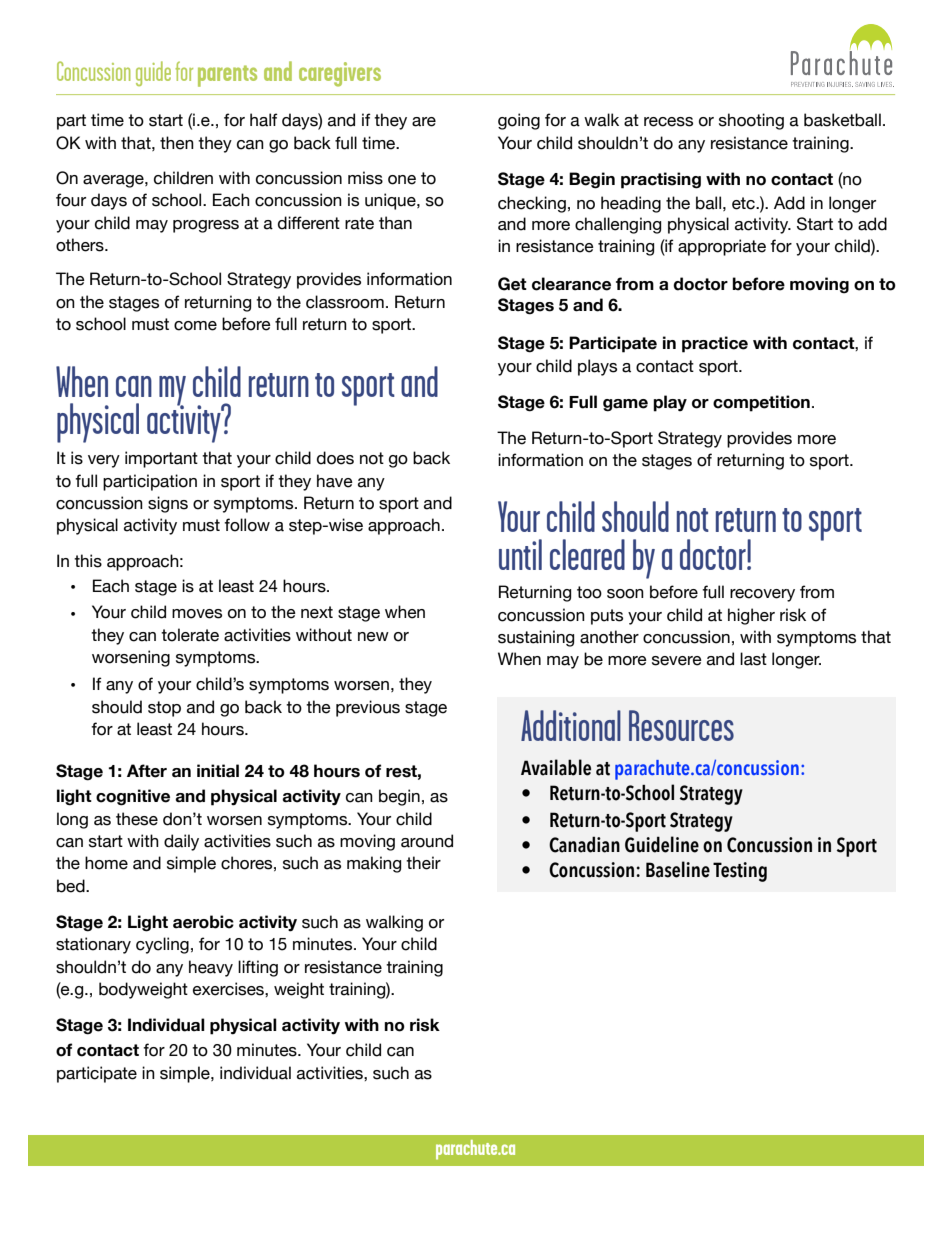 The height and width of the document is (1233, 952). I want to click on important, so click(161, 459).
